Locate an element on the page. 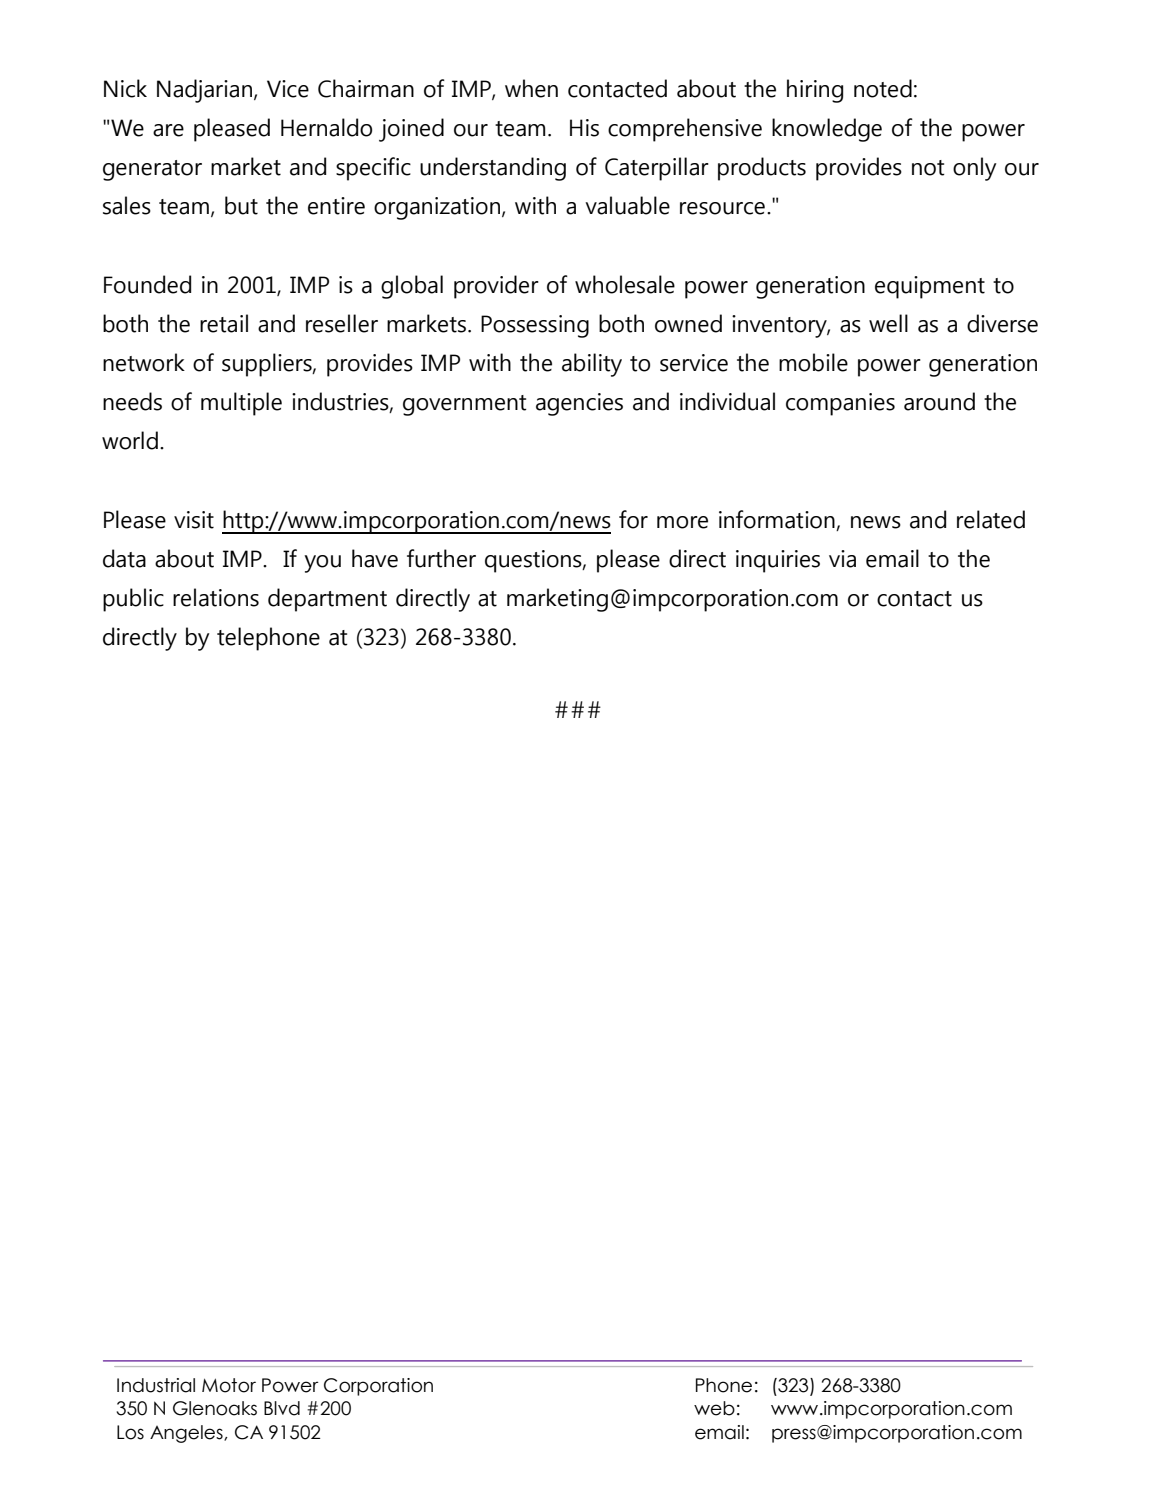 The height and width of the image is (1495, 1156). noted is located at coordinates (883, 88).
